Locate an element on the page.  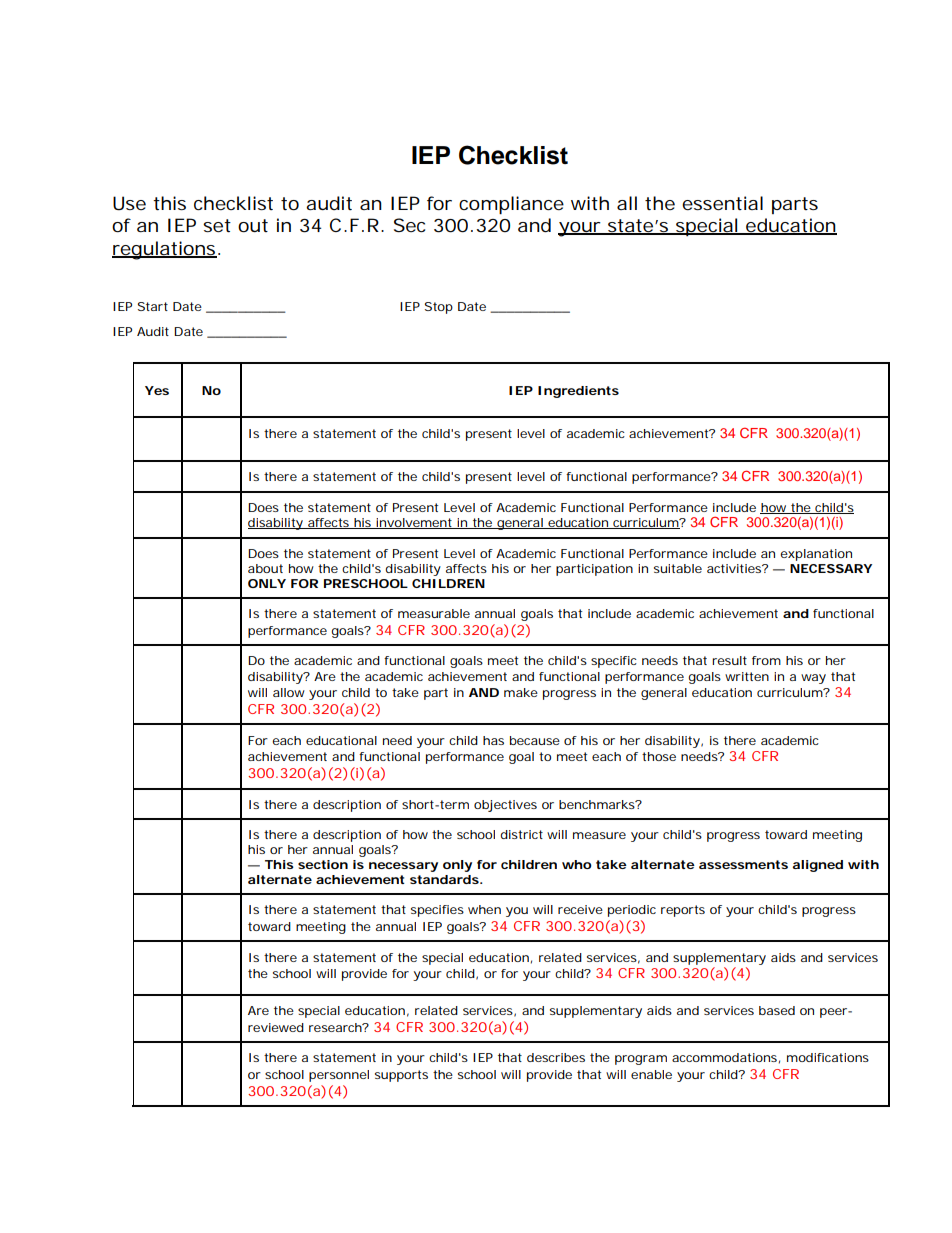
personnel is located at coordinates (339, 1076).
